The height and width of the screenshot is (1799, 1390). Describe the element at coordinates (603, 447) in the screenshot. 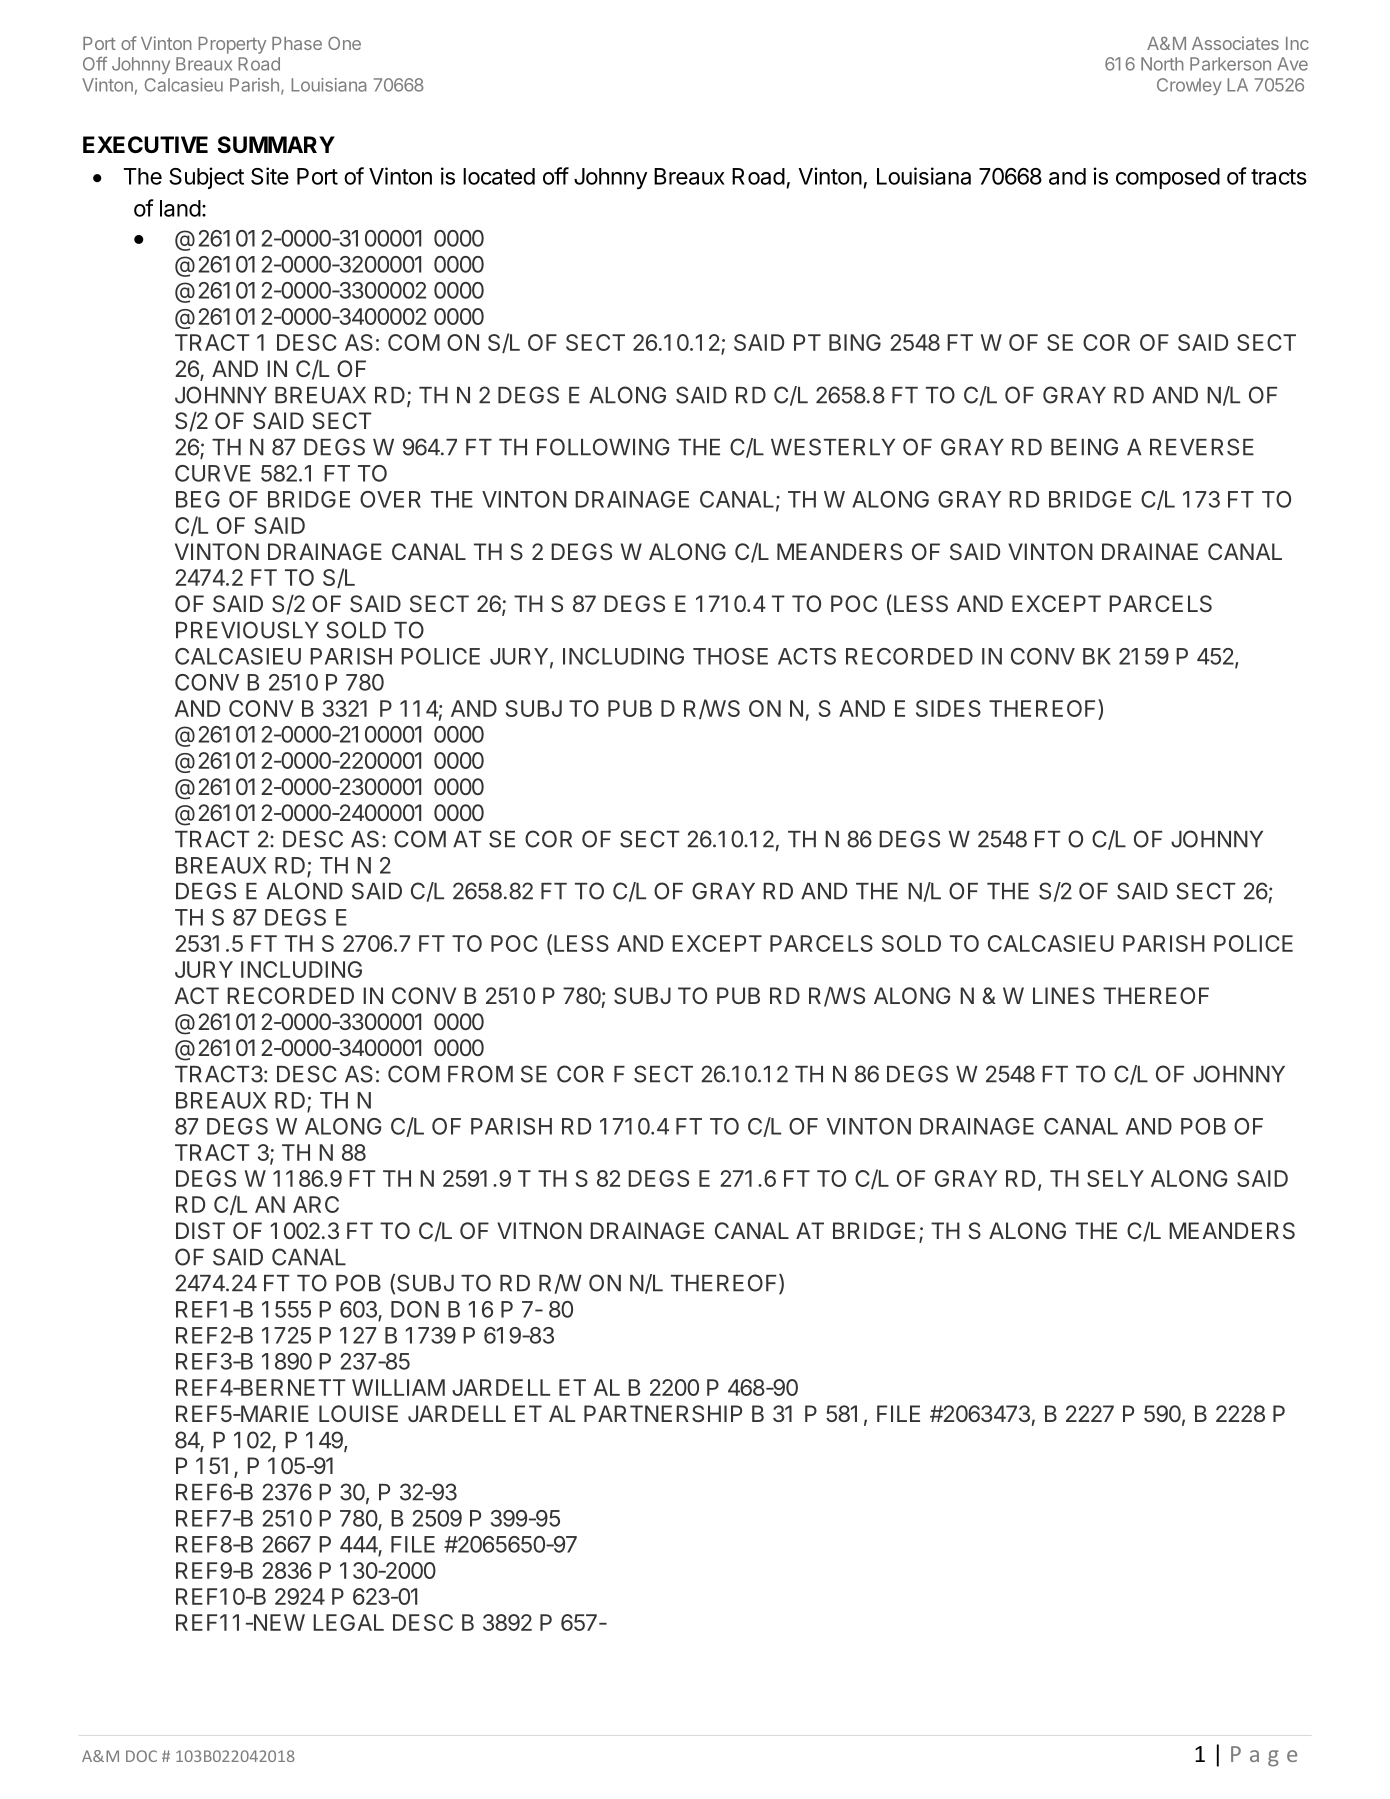

I see `FOLLOWING` at that location.
